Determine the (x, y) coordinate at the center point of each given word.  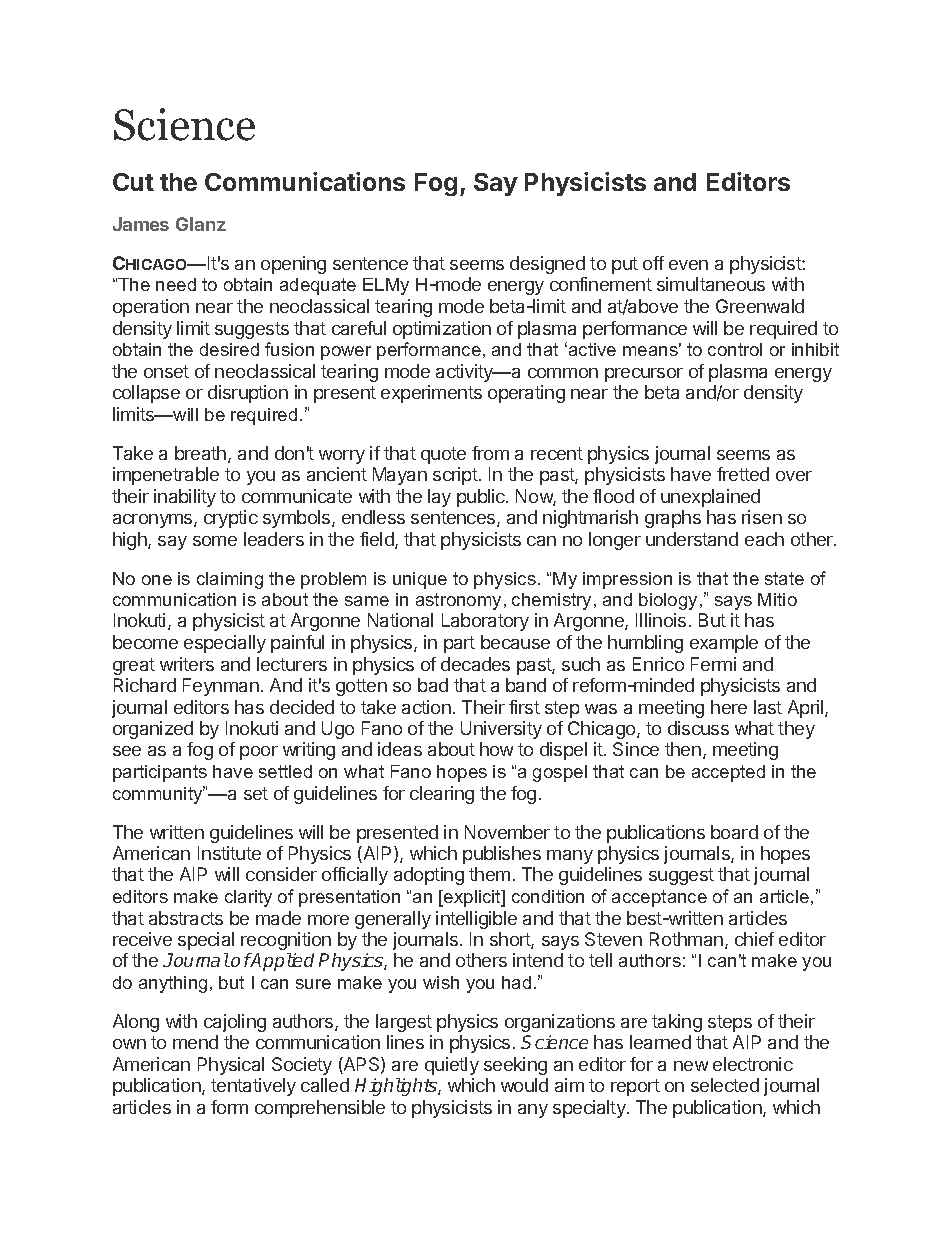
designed (547, 265)
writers (187, 664)
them (489, 874)
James (141, 224)
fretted (743, 474)
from (490, 453)
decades (475, 664)
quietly (452, 1066)
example (724, 644)
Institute (229, 853)
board (734, 832)
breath (202, 454)
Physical (231, 1066)
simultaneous (711, 284)
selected (725, 1085)
